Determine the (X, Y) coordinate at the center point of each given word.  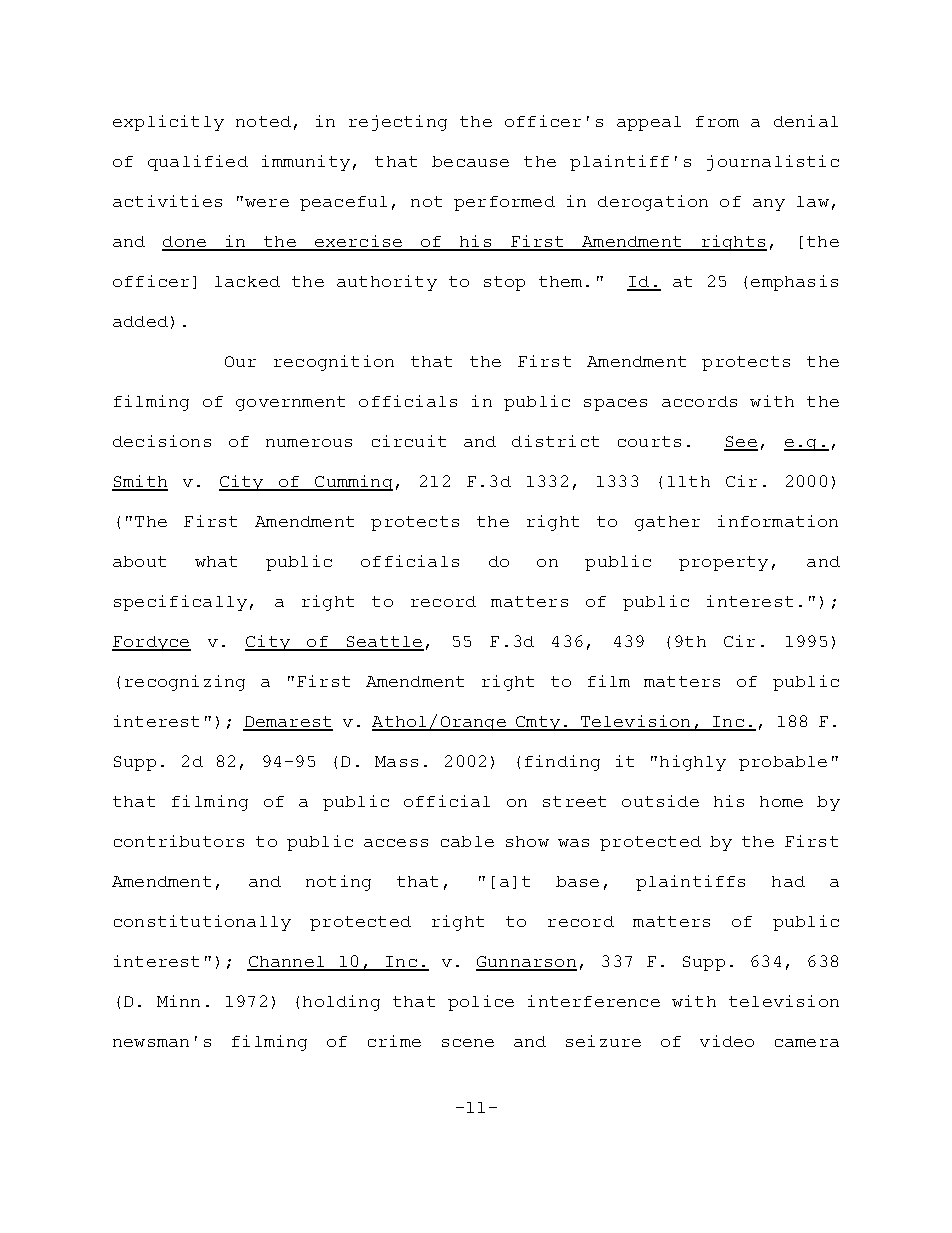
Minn (178, 1001)
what (216, 561)
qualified (198, 163)
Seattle (384, 643)
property (723, 563)
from (717, 121)
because (470, 161)
